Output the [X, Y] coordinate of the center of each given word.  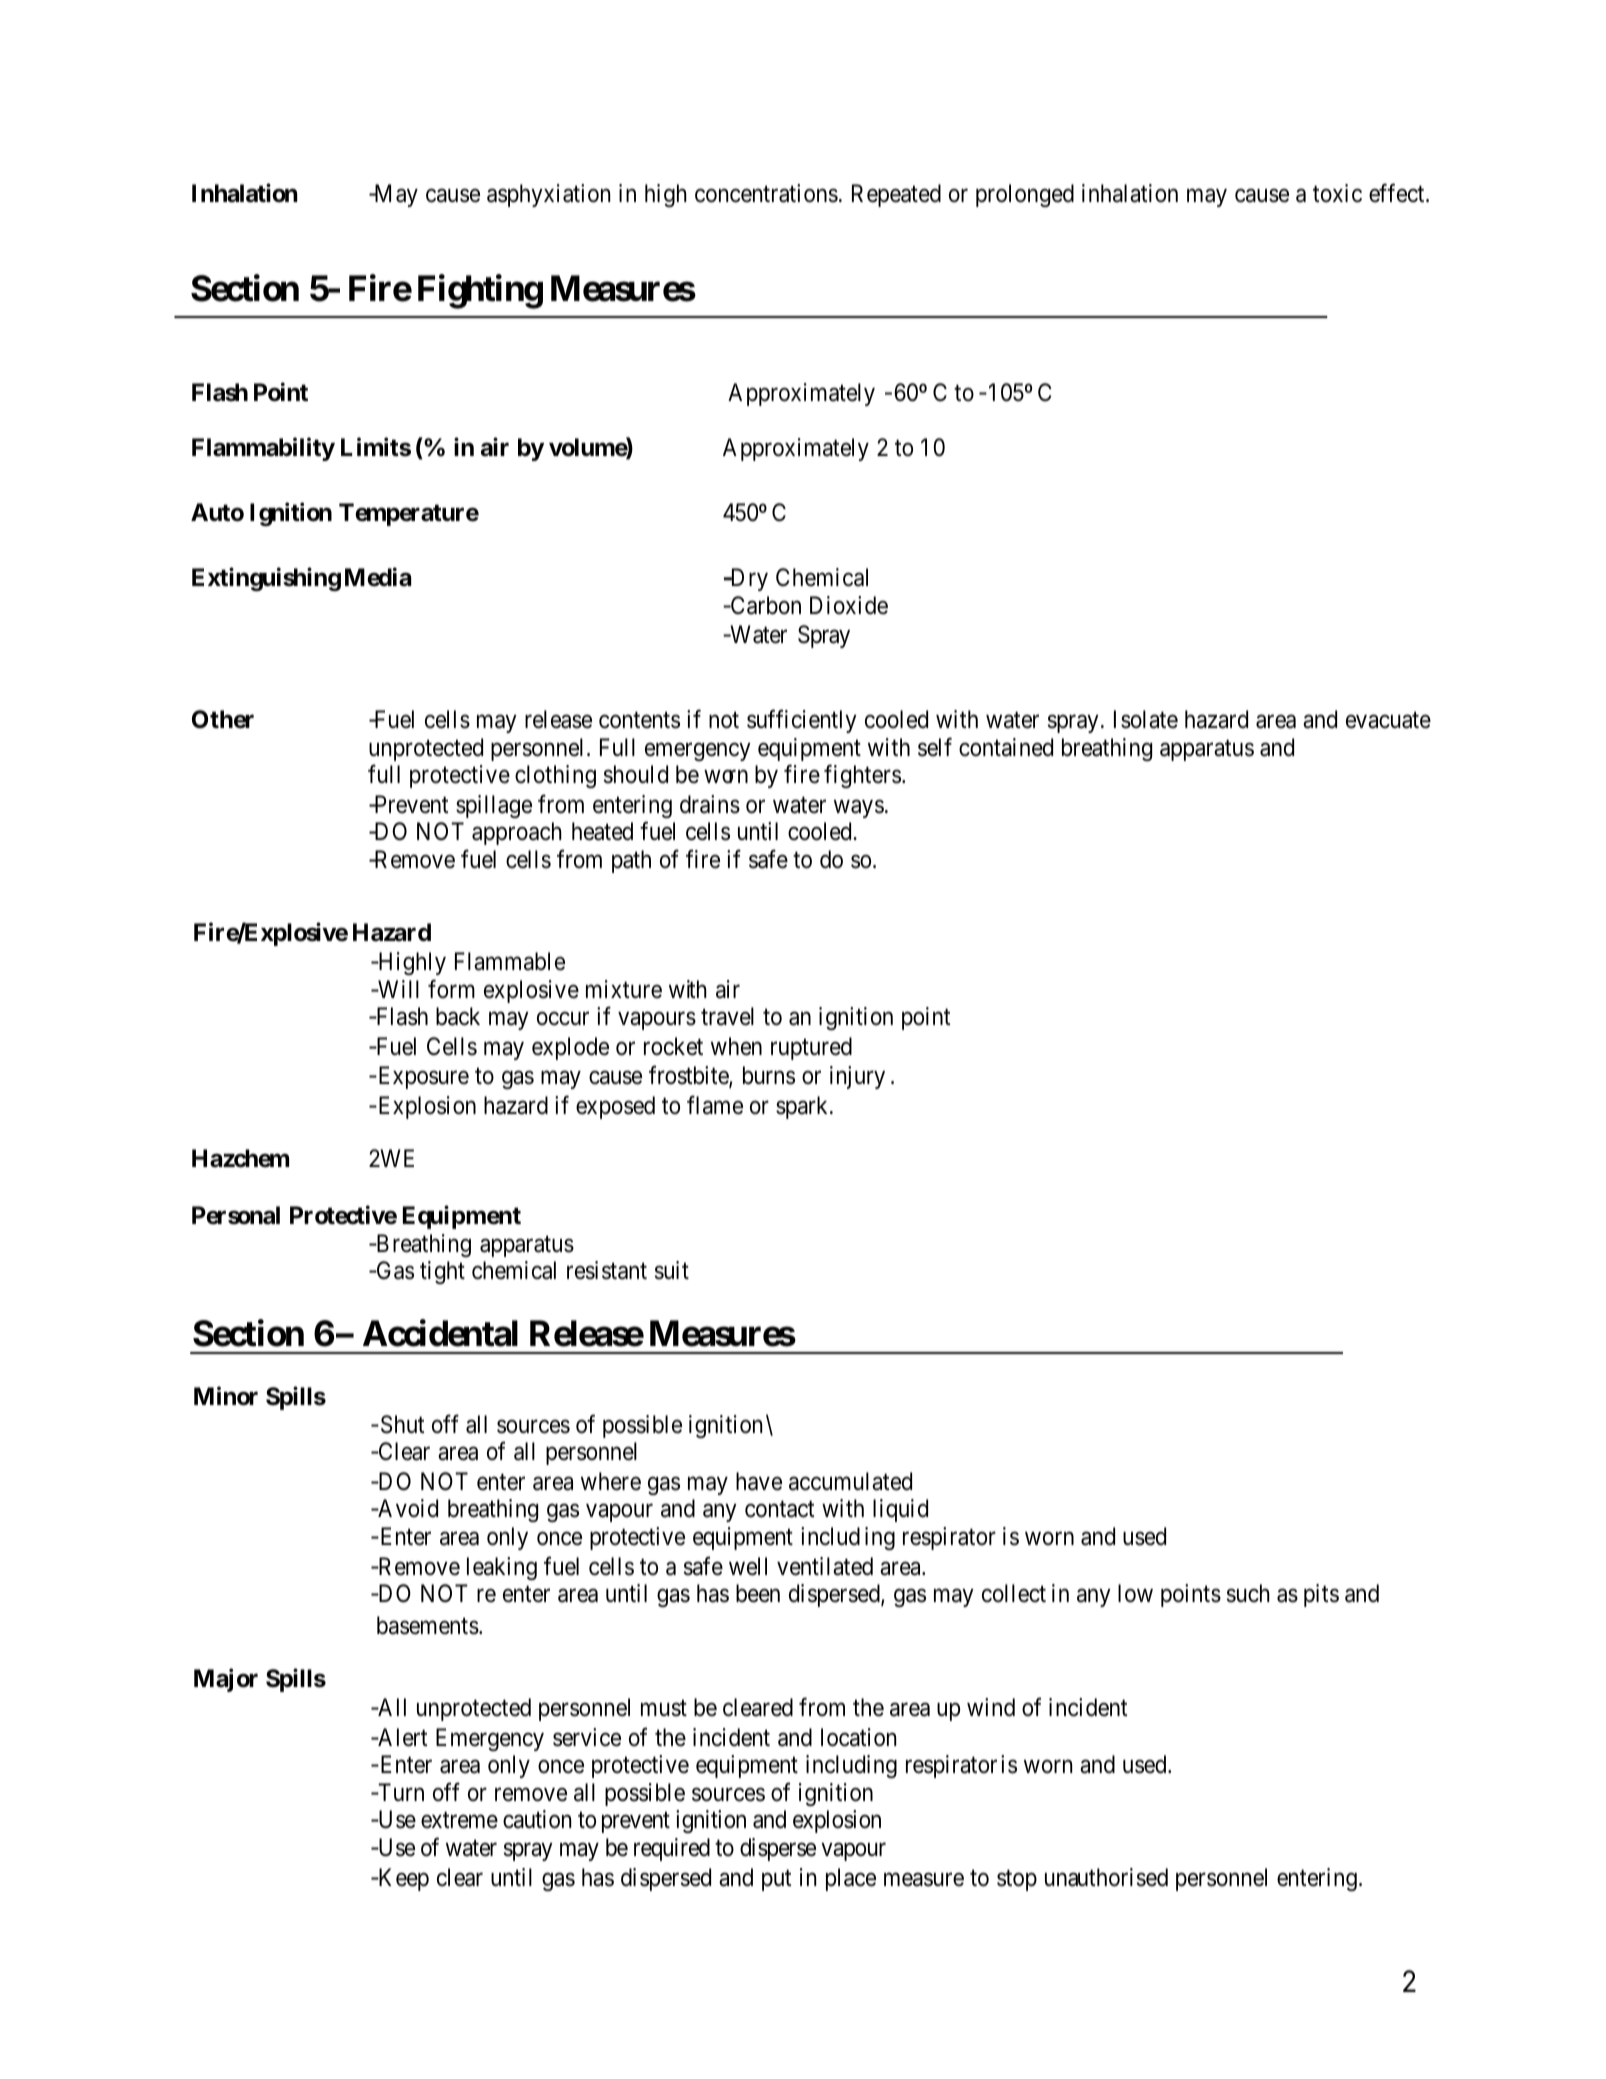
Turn [400, 1792]
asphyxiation [548, 195]
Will [397, 989]
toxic [1337, 193]
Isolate [1146, 719]
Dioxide [849, 605]
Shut [401, 1424]
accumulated [850, 1481]
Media [378, 577]
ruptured [811, 1048]
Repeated [896, 195]
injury [857, 1077]
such [1248, 1593]
